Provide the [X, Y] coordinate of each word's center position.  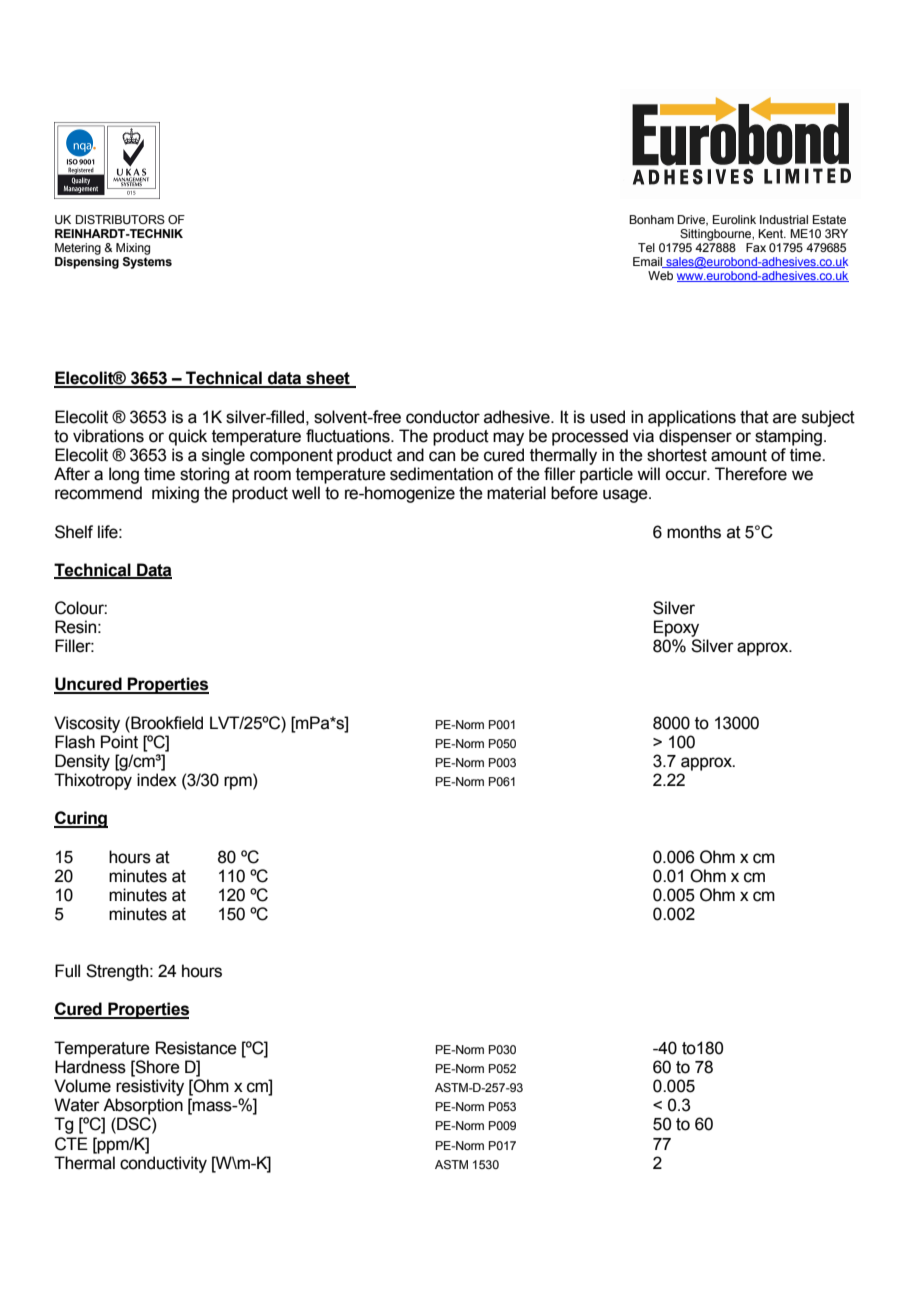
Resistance [196, 1048]
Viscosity [87, 724]
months [694, 532]
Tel [646, 247]
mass [212, 1106]
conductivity [163, 1164]
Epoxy [676, 628]
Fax [756, 247]
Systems [147, 261]
